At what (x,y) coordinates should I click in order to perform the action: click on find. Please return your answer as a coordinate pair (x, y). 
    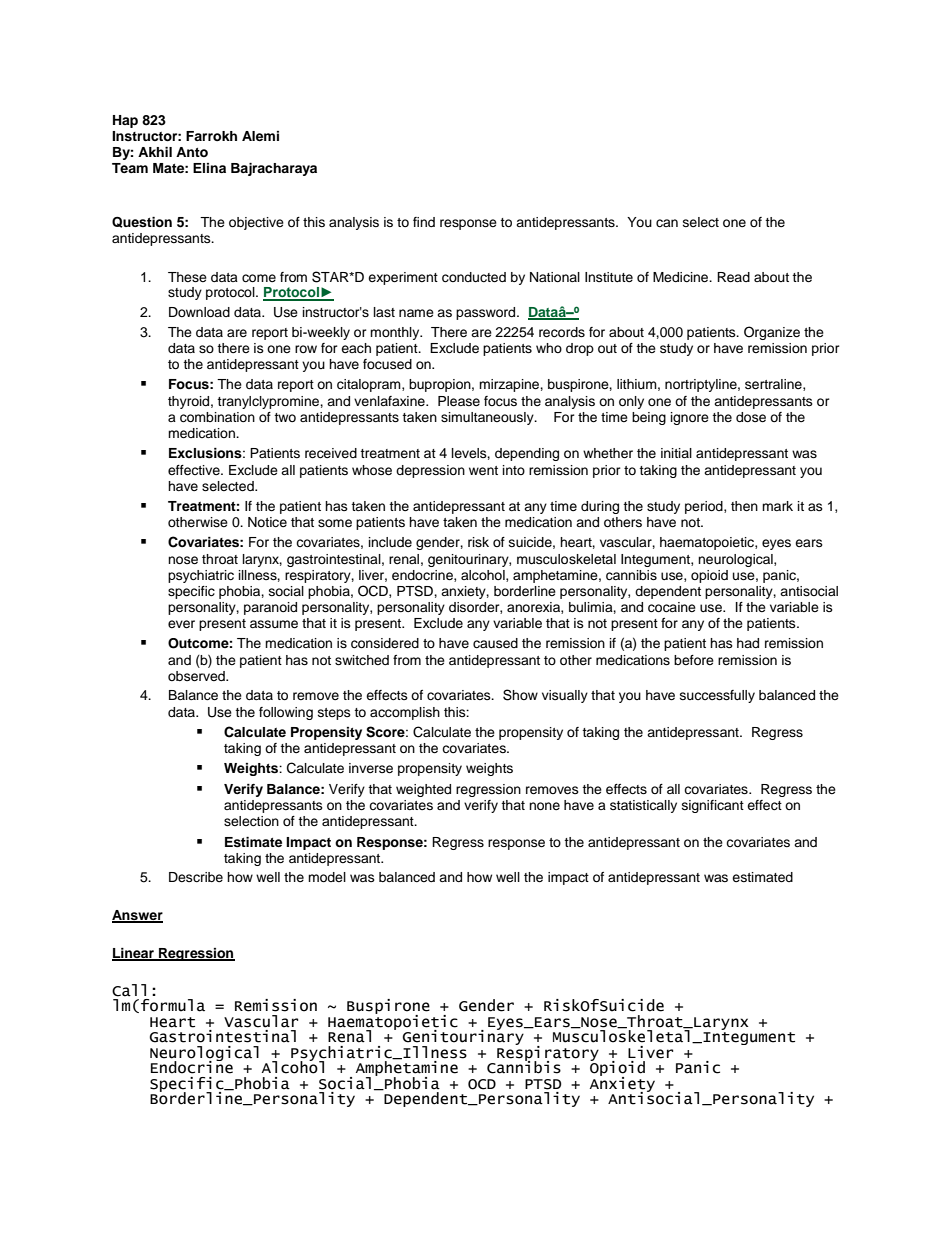
    Looking at the image, I should click on (424, 222).
